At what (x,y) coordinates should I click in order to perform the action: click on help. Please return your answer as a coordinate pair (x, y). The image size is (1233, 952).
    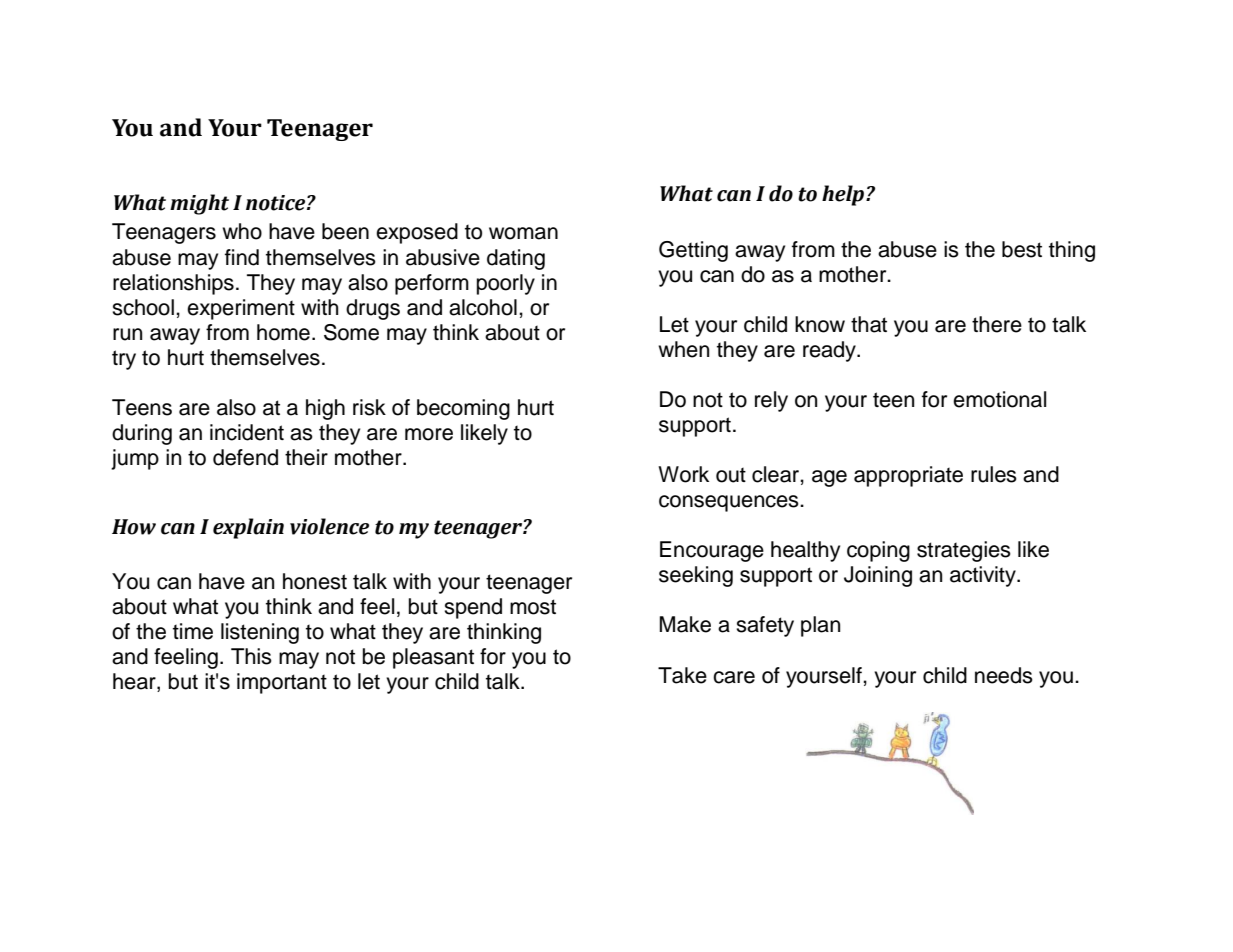
    Looking at the image, I should click on (844, 195).
